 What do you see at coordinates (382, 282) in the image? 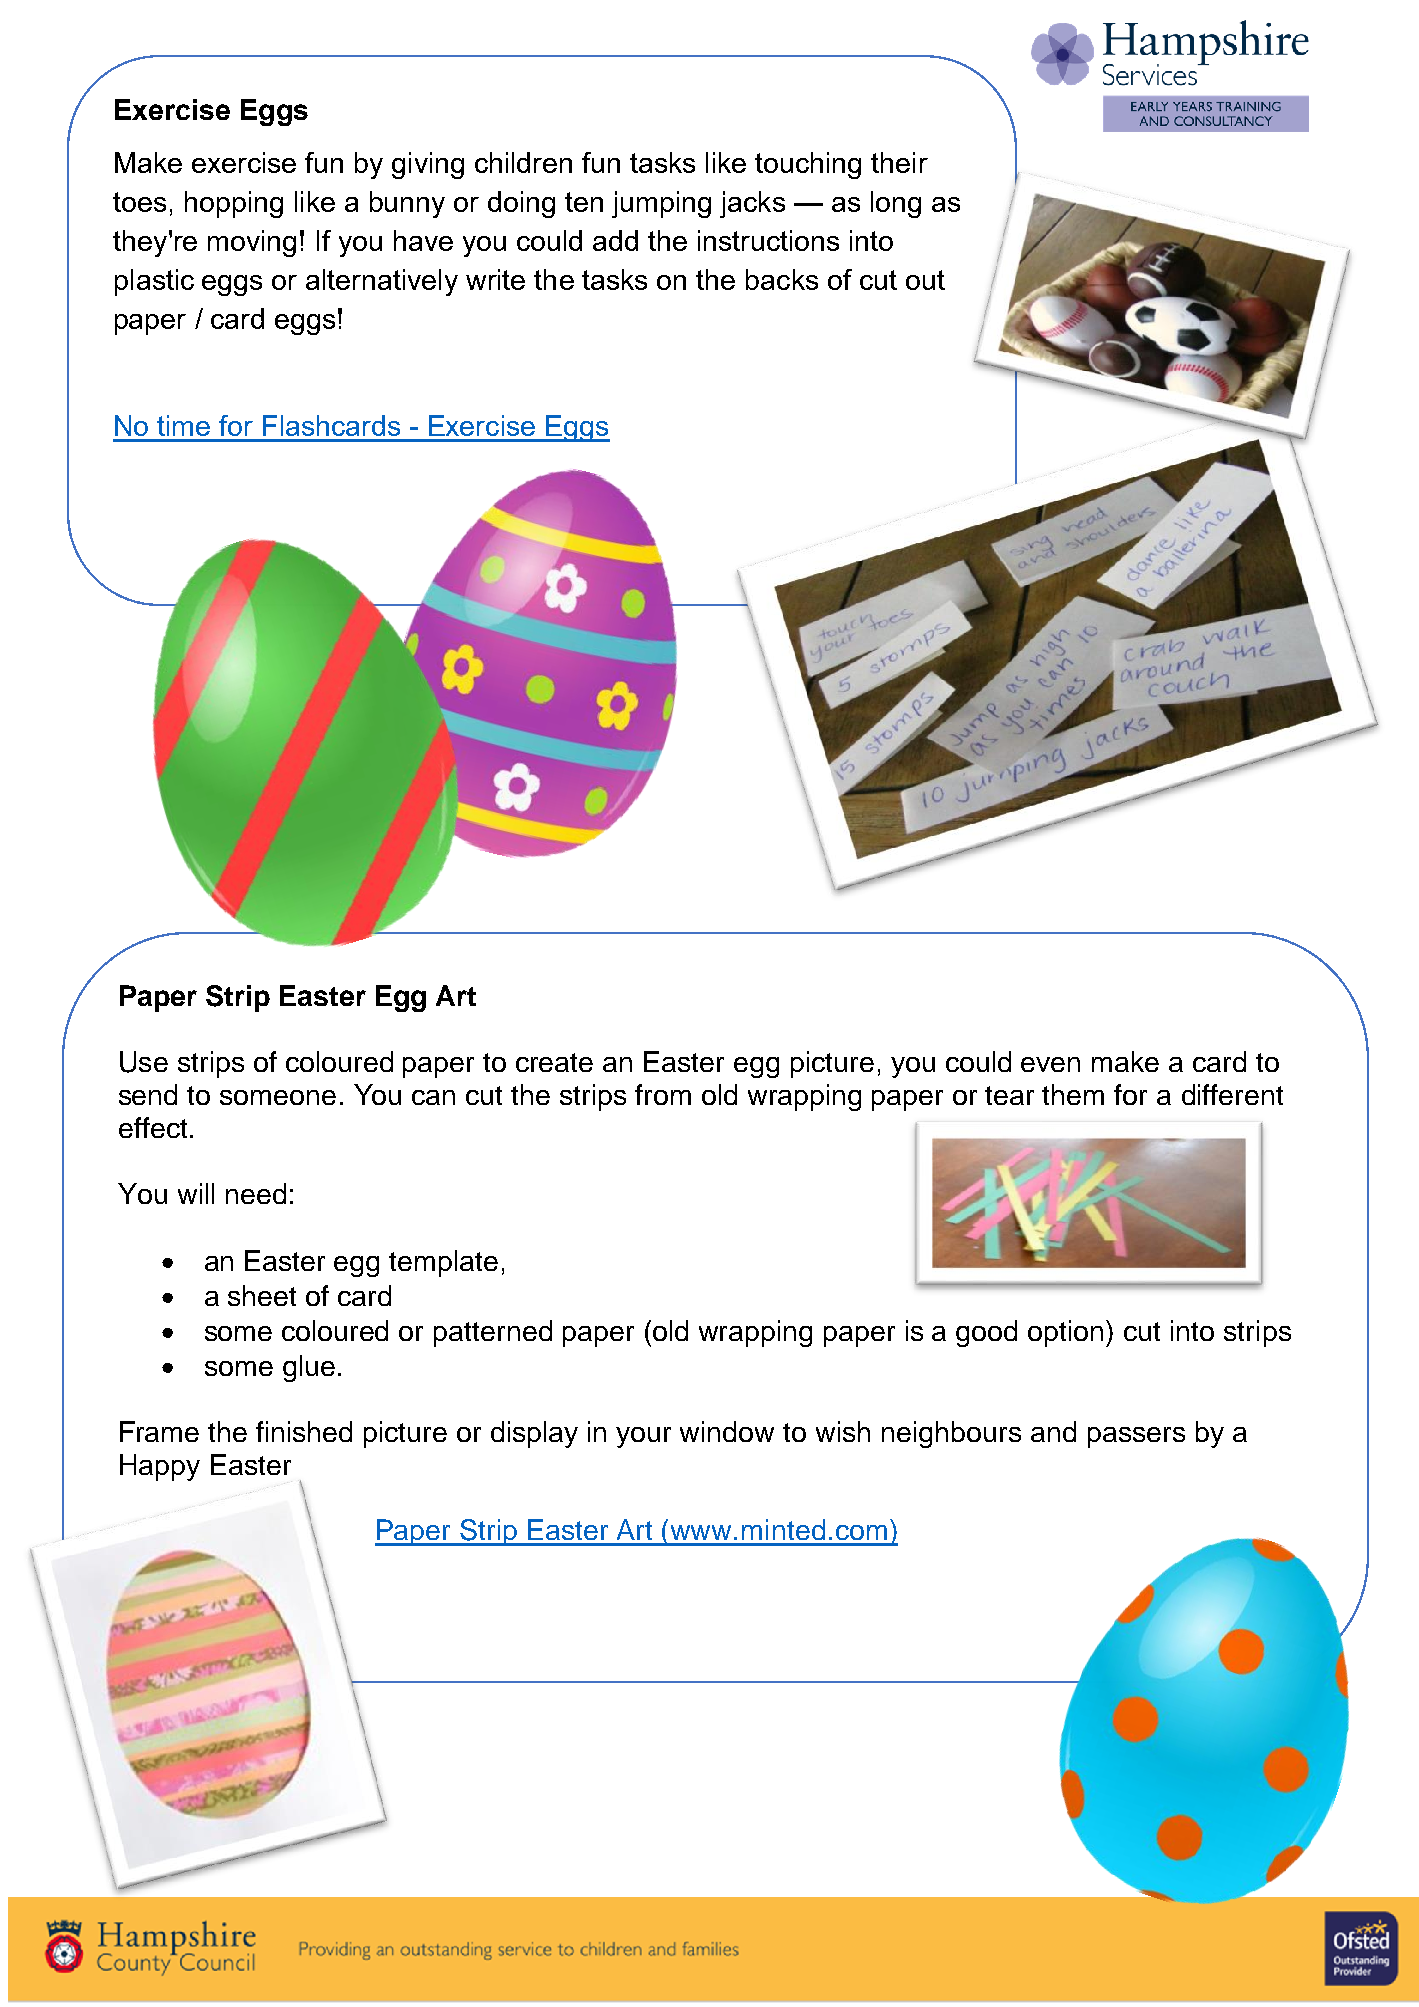
I see `alternatively` at bounding box center [382, 282].
